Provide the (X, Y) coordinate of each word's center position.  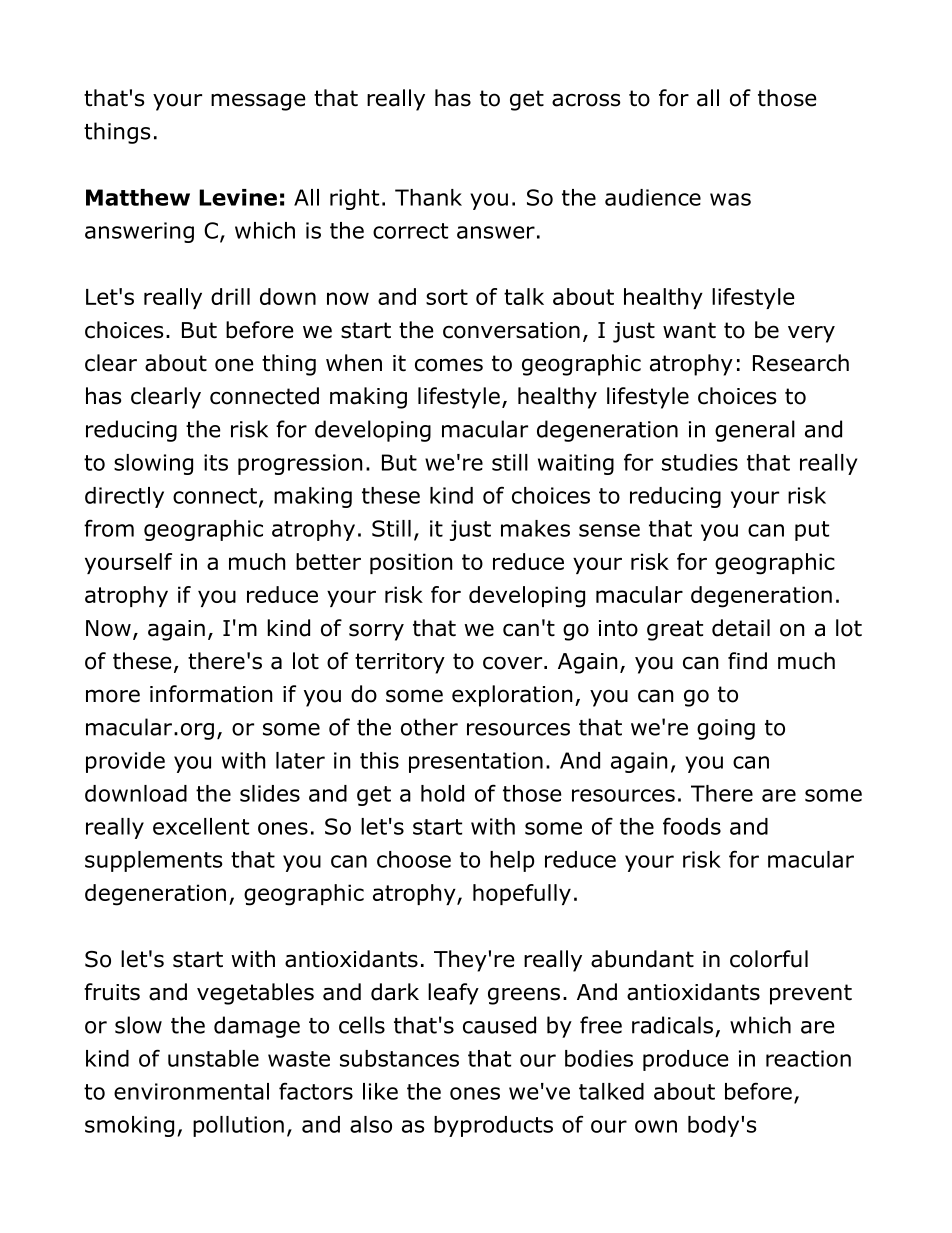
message (258, 102)
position (411, 563)
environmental (191, 1091)
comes (449, 365)
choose (414, 859)
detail (741, 628)
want (689, 330)
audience (653, 197)
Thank (428, 197)
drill (230, 296)
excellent (201, 826)
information (211, 694)
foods (692, 826)
